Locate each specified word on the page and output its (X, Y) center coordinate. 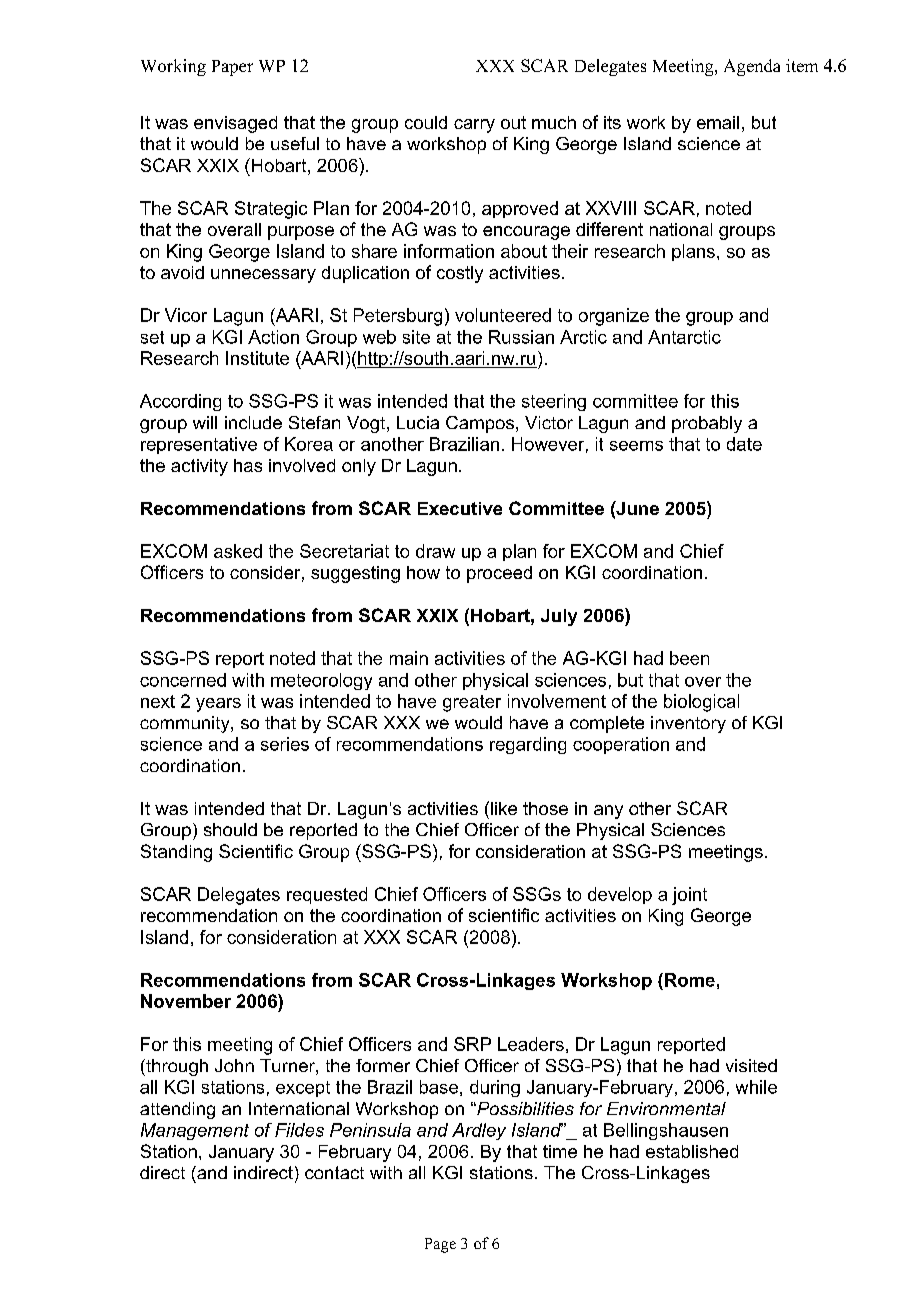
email (718, 122)
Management (195, 1131)
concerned (183, 680)
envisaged (235, 124)
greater (472, 703)
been (689, 658)
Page (440, 1245)
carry (474, 126)
